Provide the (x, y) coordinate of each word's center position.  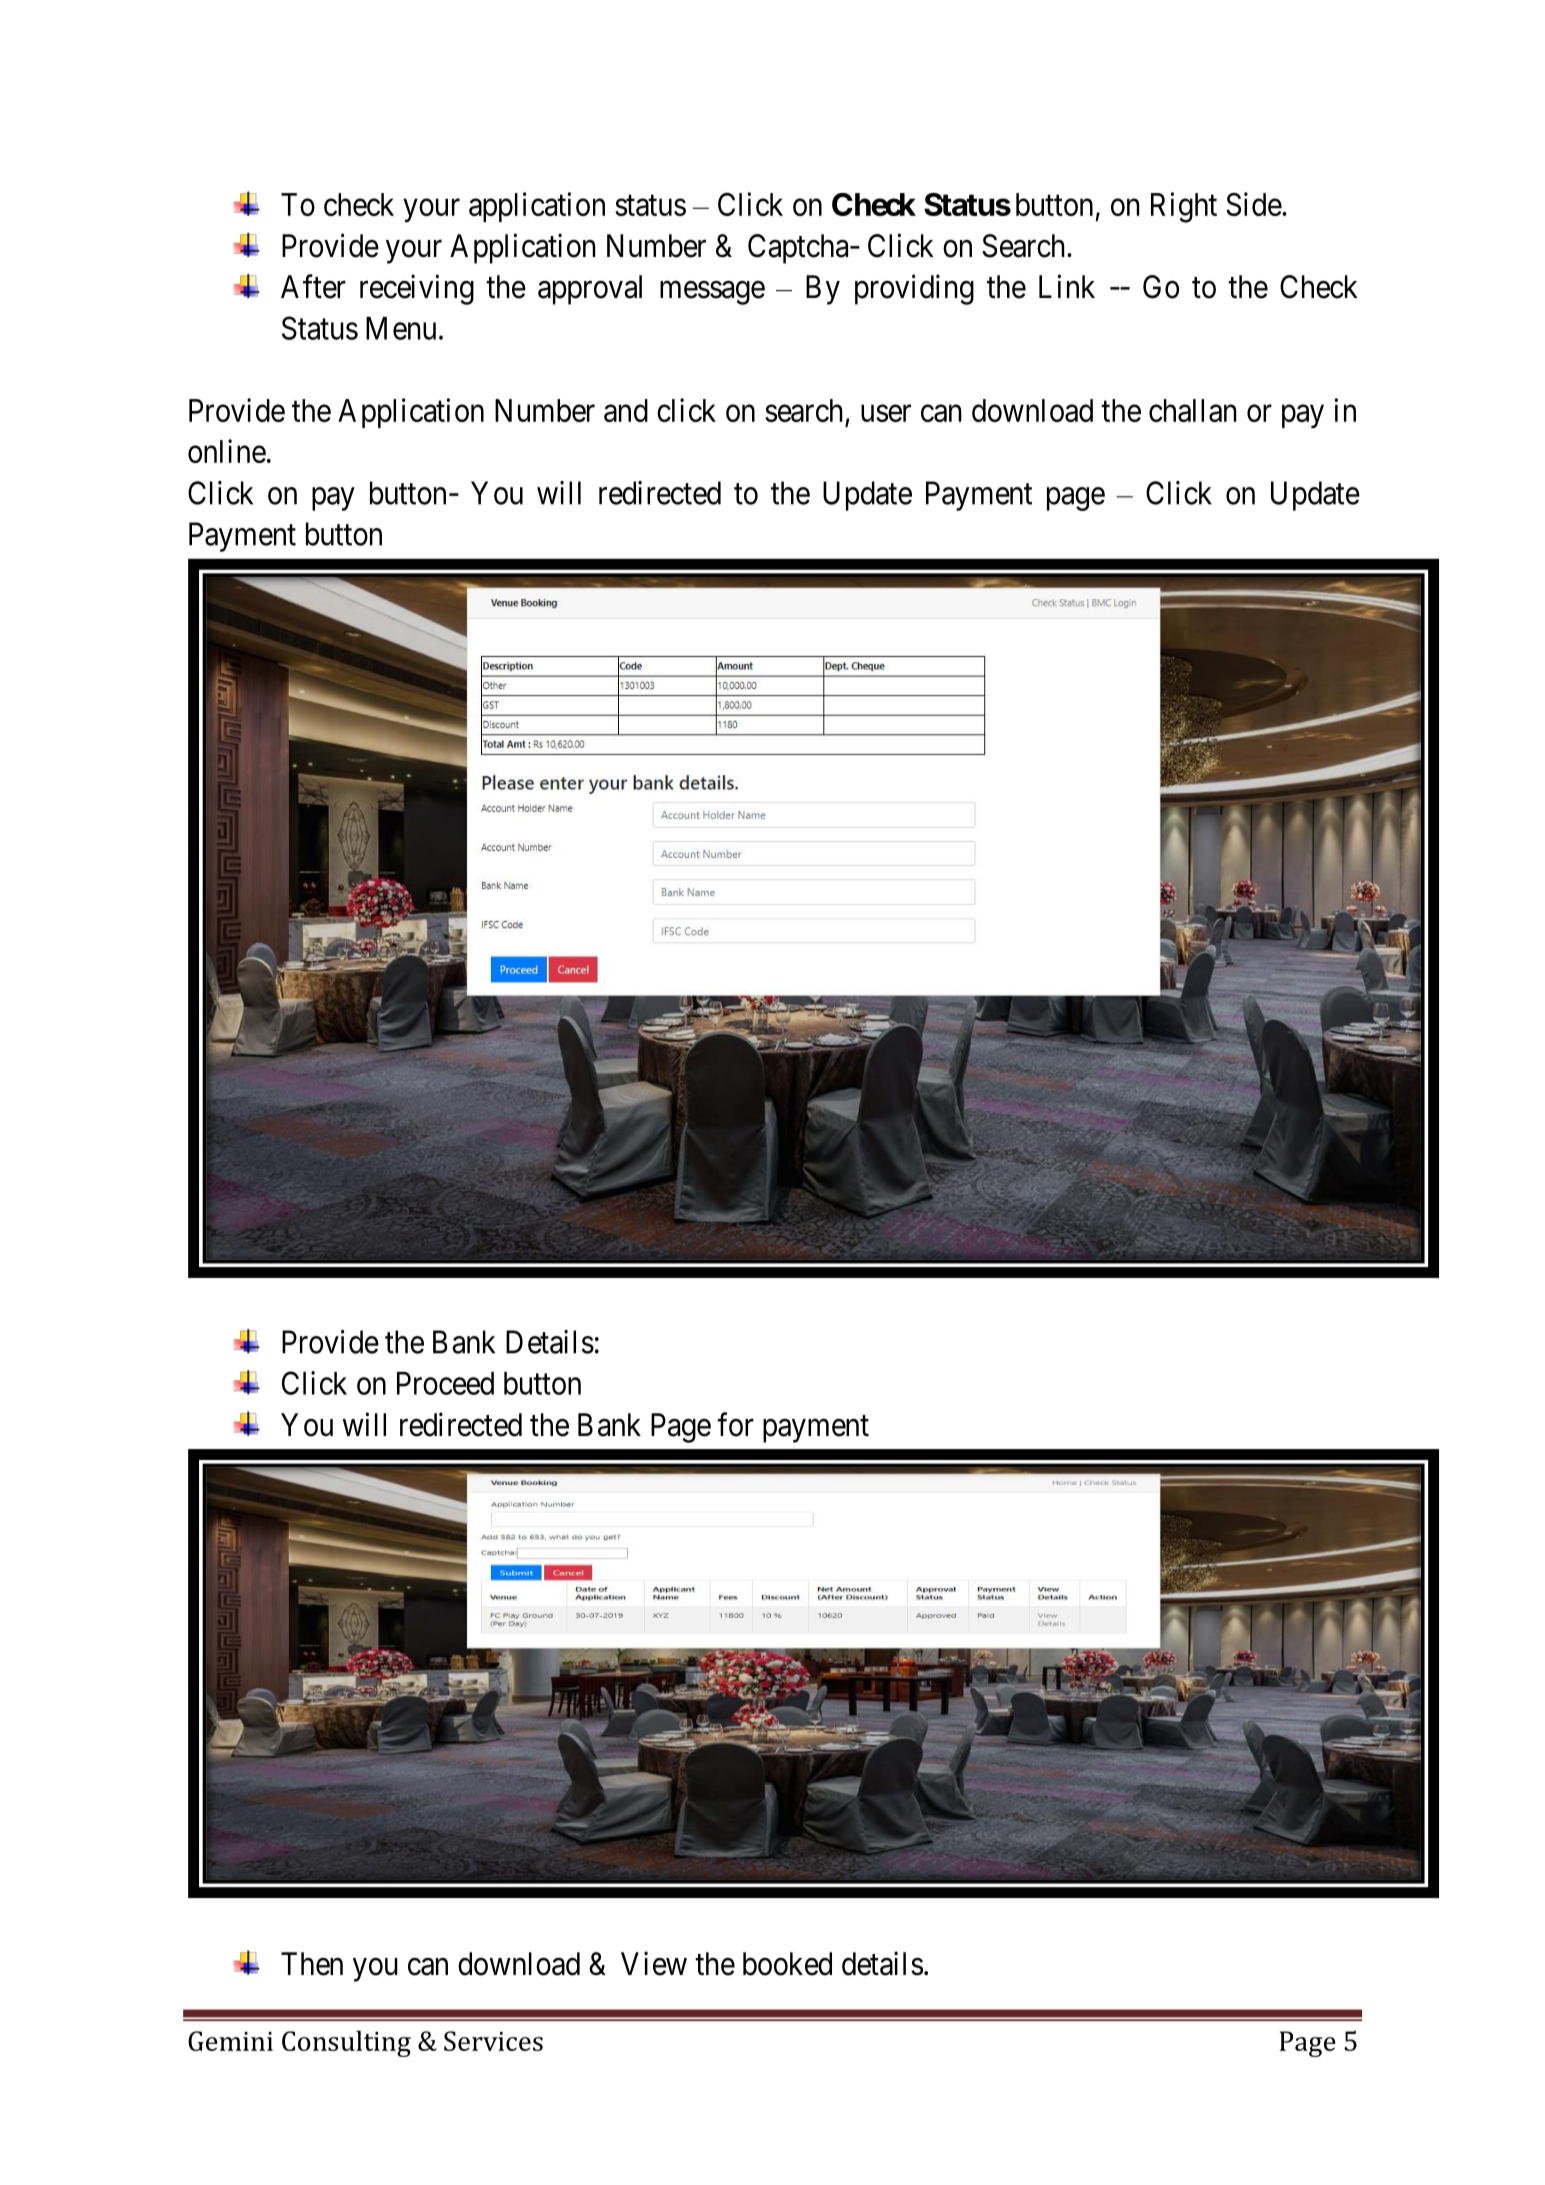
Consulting (346, 2043)
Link (1067, 286)
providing (914, 289)
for (735, 1424)
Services (493, 2041)
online (227, 451)
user (886, 413)
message (712, 293)
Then (312, 1964)
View (654, 1963)
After (313, 286)
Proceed (445, 1383)
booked (787, 1964)
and (626, 410)
